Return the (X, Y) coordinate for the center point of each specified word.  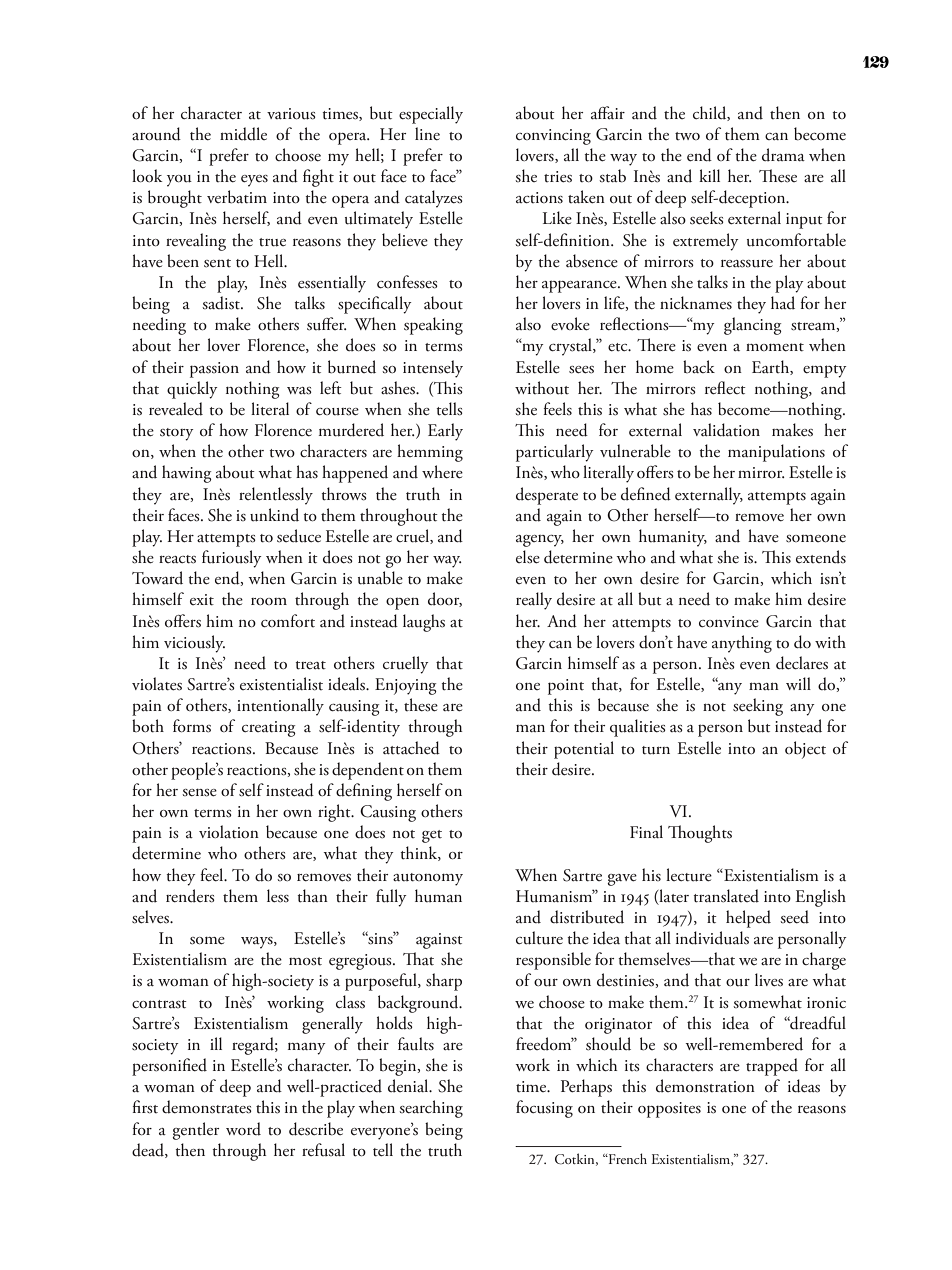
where (442, 472)
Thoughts (700, 834)
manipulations (776, 453)
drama (783, 155)
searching (431, 1109)
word (243, 1129)
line (427, 134)
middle (243, 134)
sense (199, 793)
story (177, 434)
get (432, 836)
